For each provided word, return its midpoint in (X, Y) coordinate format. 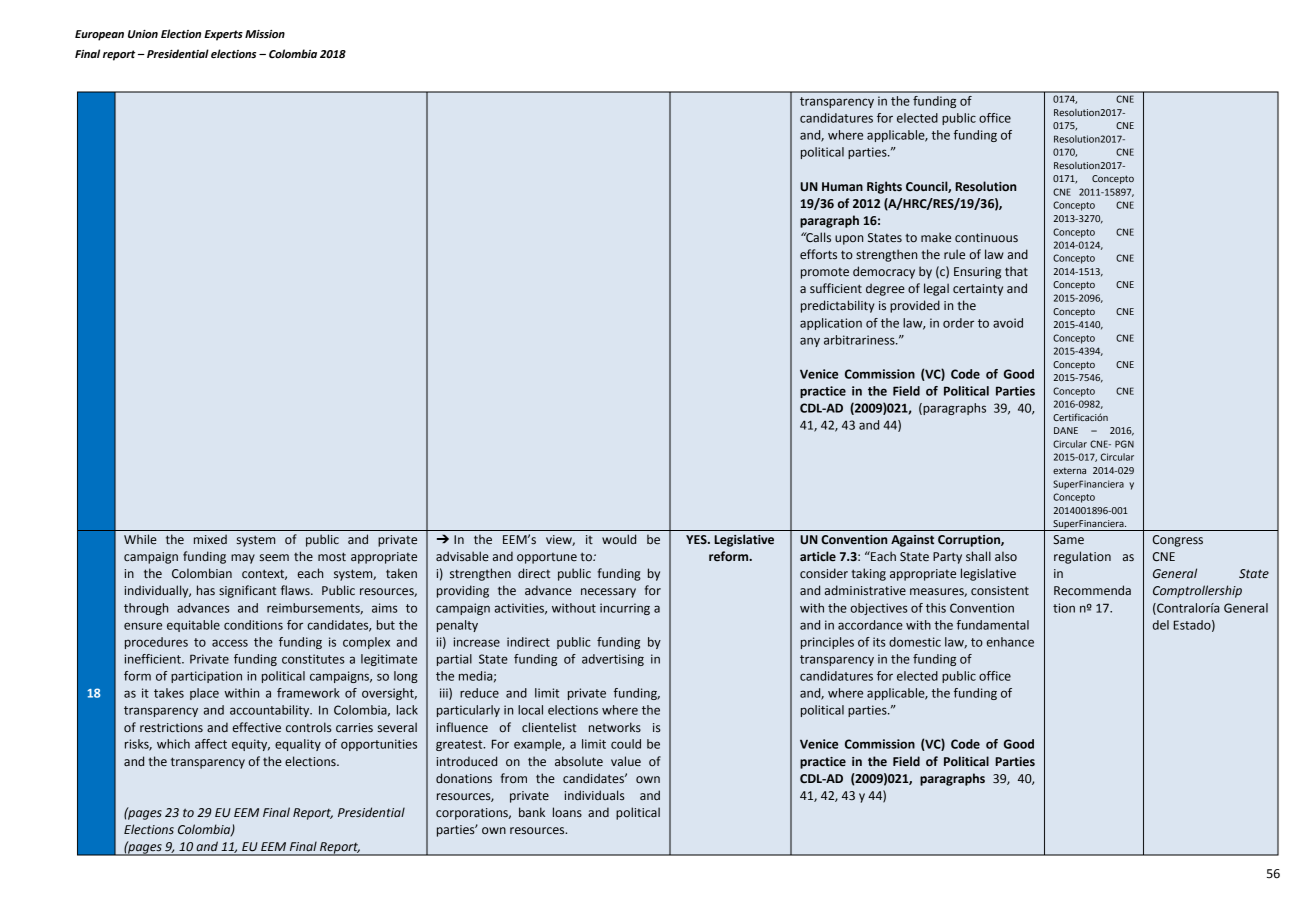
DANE (1066, 430)
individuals (594, 795)
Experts (223, 35)
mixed (210, 539)
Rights (884, 187)
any (810, 342)
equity (251, 745)
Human (842, 186)
